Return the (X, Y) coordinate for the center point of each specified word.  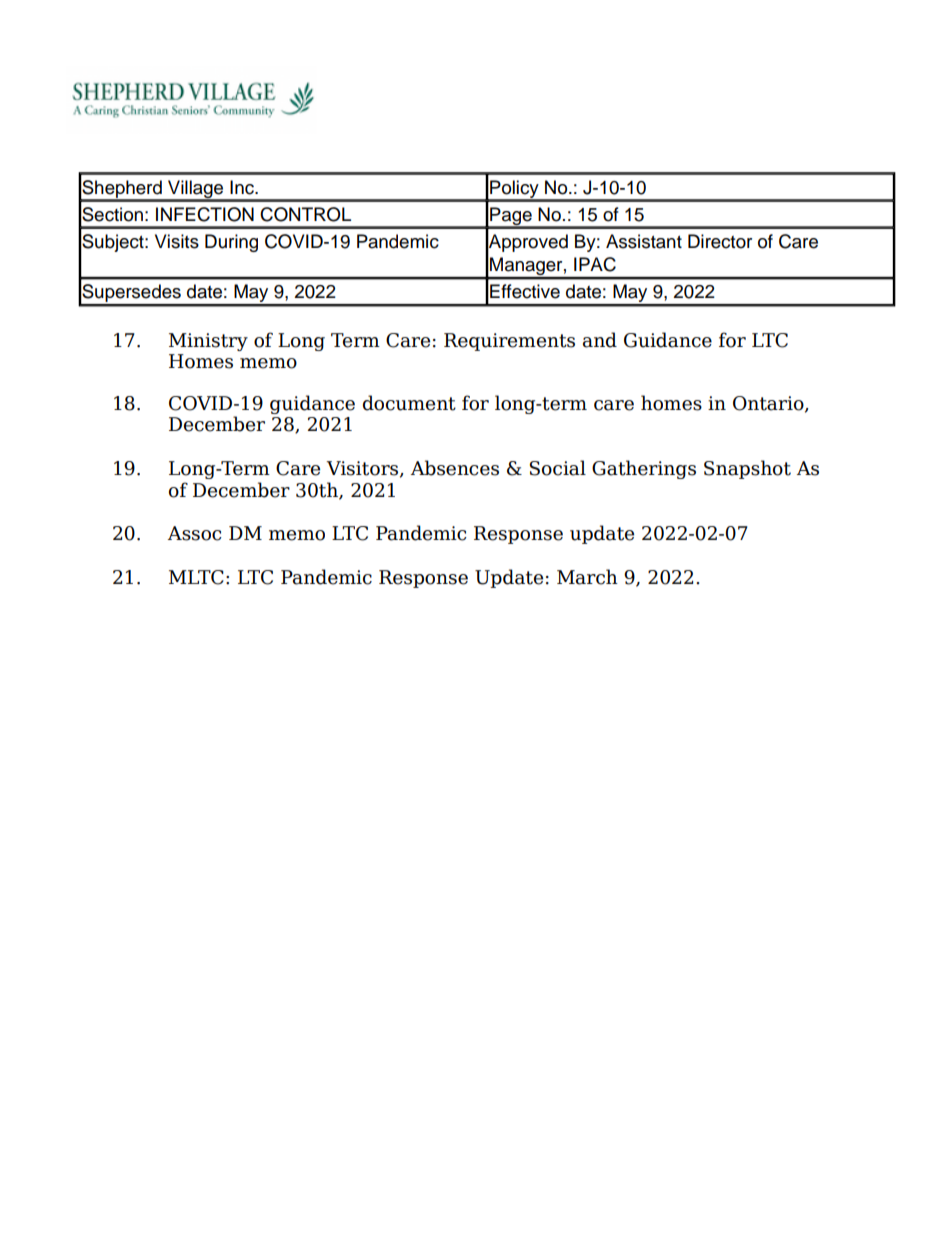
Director (720, 241)
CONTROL (305, 214)
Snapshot (747, 469)
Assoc (195, 533)
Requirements (509, 342)
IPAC (595, 264)
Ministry (208, 342)
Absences (455, 468)
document (409, 403)
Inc (243, 187)
